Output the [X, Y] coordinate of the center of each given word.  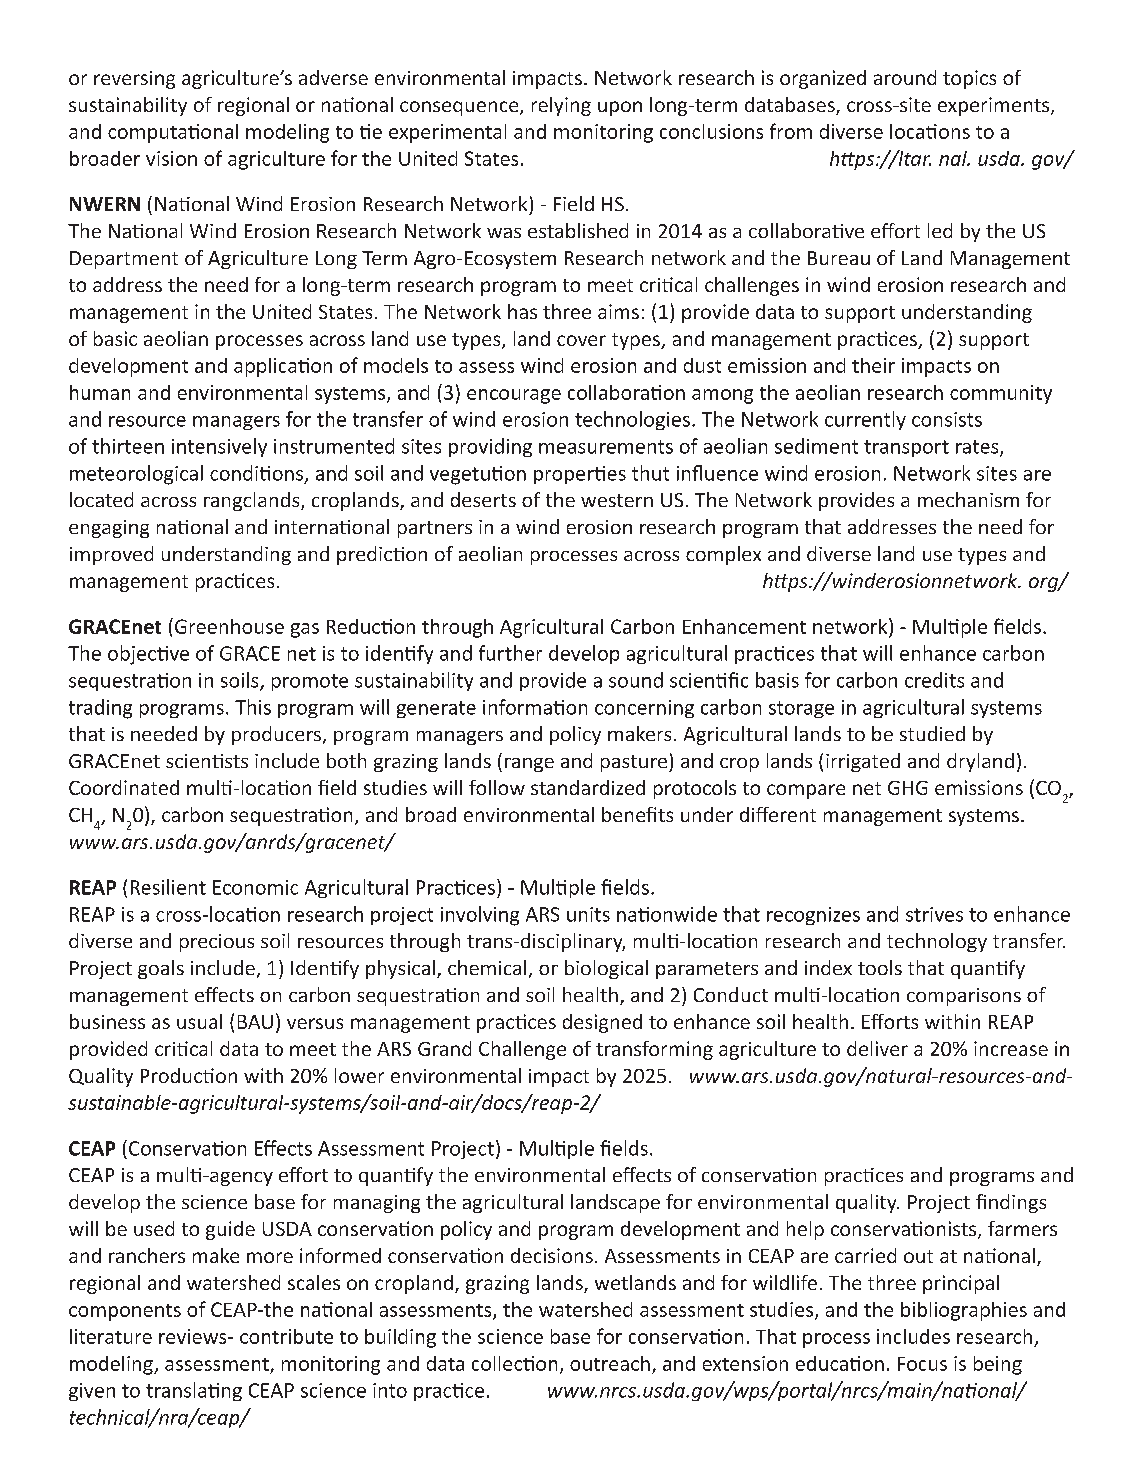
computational [173, 133]
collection [514, 1363]
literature [111, 1336]
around [905, 77]
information [535, 707]
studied [932, 733]
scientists [207, 761]
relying [561, 106]
